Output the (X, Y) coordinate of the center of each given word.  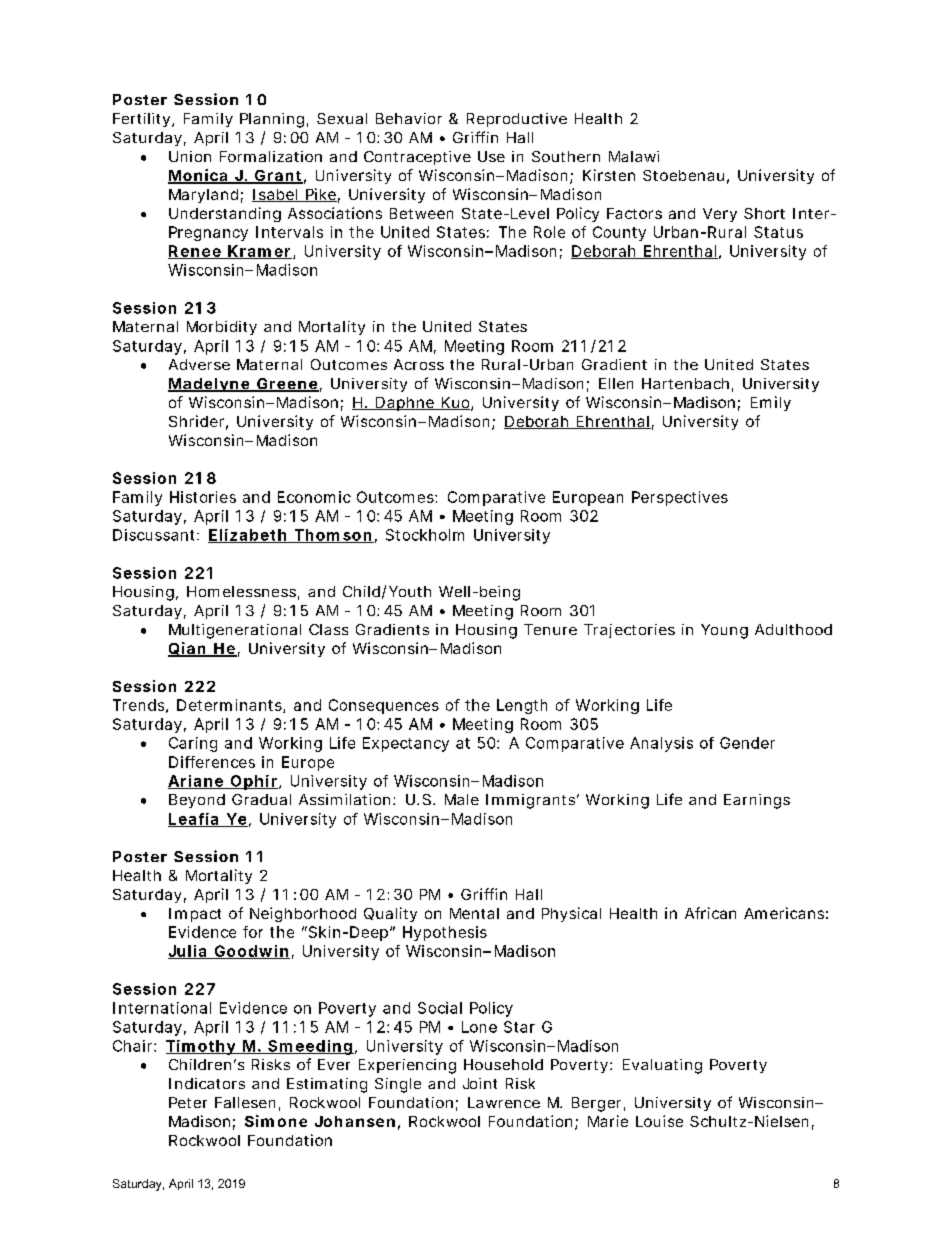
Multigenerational (235, 631)
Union (190, 156)
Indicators (207, 1083)
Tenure (550, 629)
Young (724, 631)
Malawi (634, 156)
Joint (480, 1083)
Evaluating (662, 1066)
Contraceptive (417, 158)
